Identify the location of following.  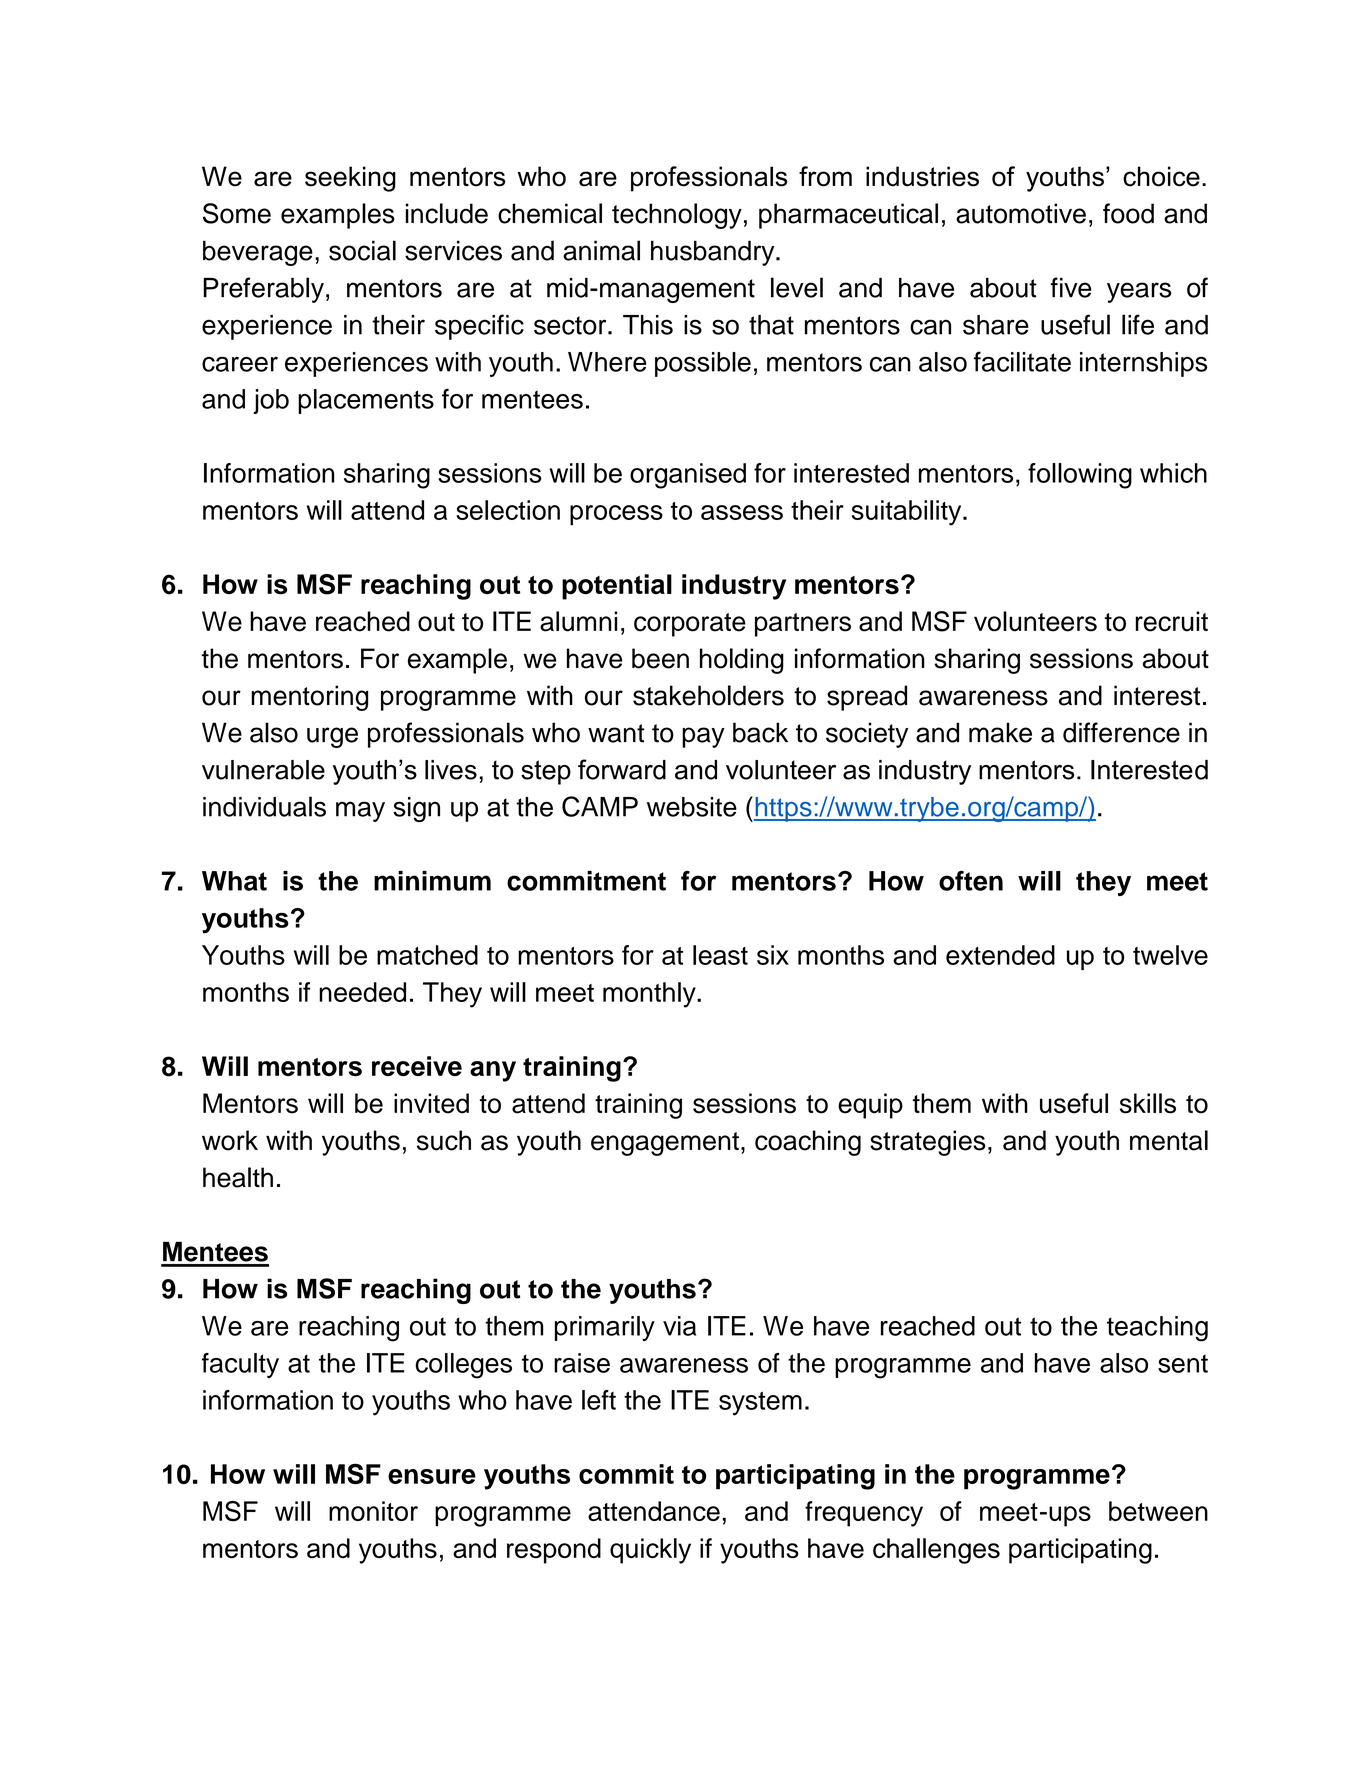
(1080, 476).
